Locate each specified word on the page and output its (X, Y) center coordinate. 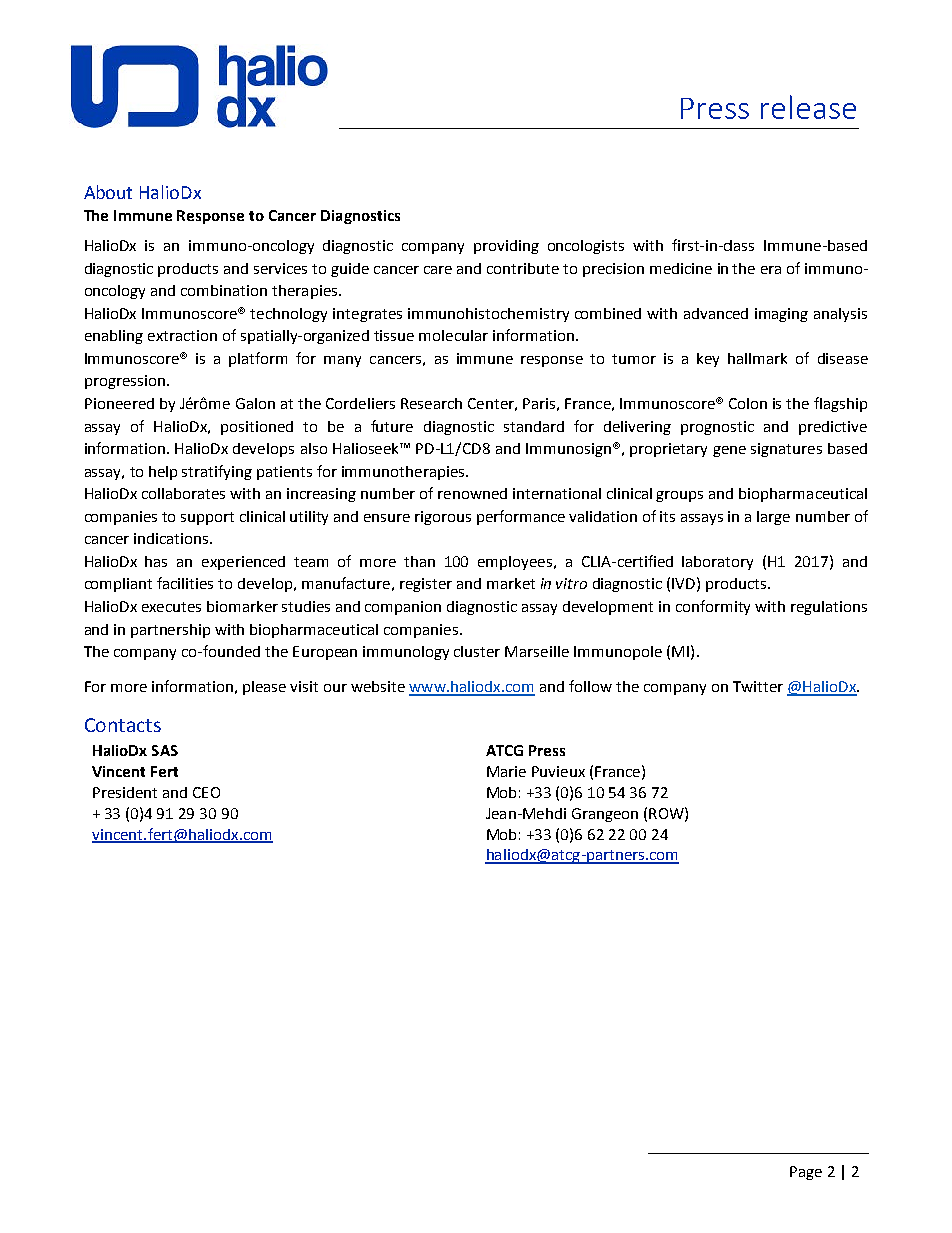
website (378, 686)
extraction (182, 335)
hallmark (757, 358)
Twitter (758, 686)
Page (806, 1173)
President (125, 792)
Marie (506, 771)
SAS (165, 750)
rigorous (443, 518)
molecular (453, 335)
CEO (206, 792)
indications (172, 538)
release (808, 107)
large (773, 518)
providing (506, 247)
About (108, 192)
